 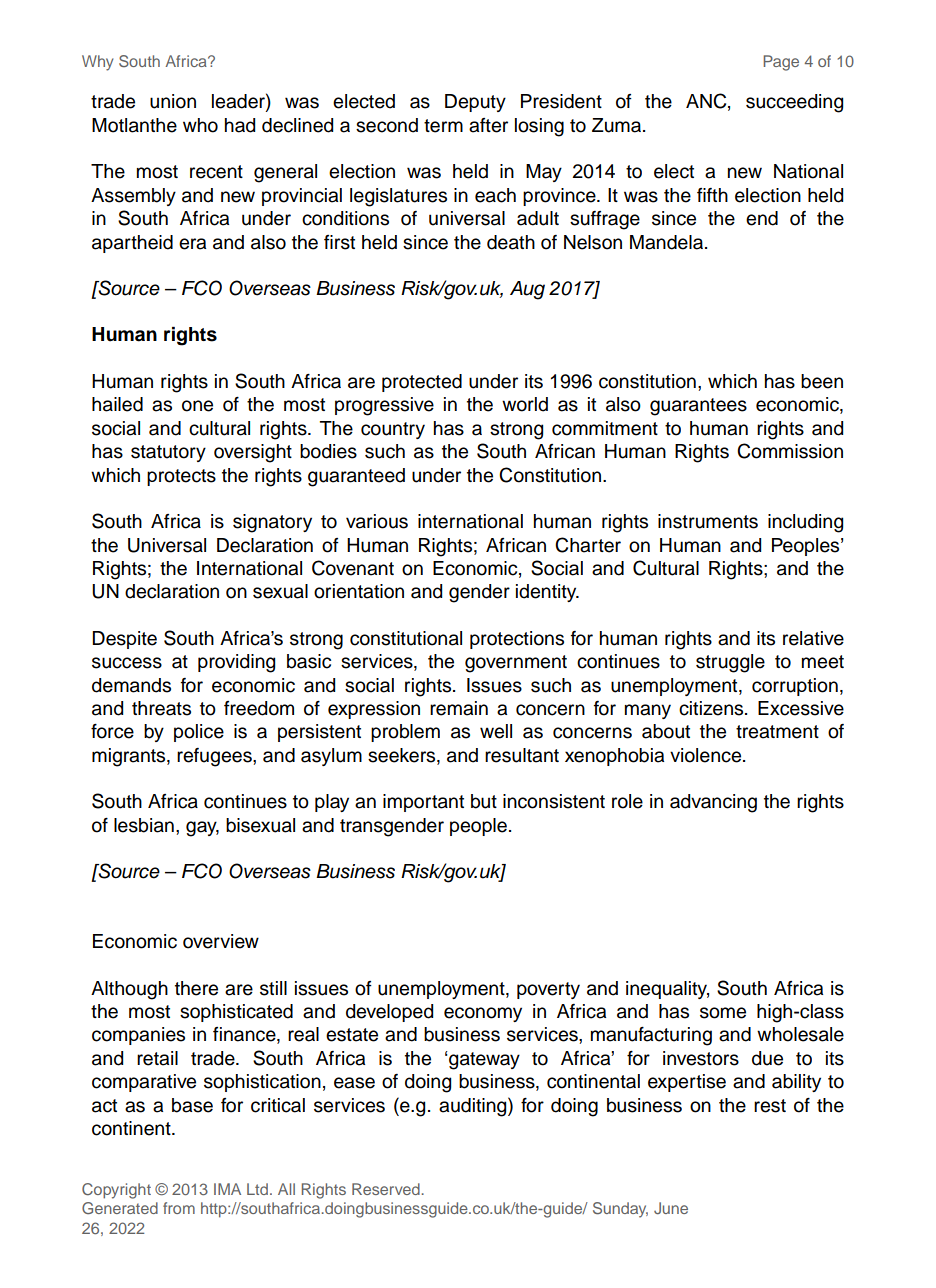 What do you see at coordinates (124, 640) in the document?
I see `Despite` at bounding box center [124, 640].
